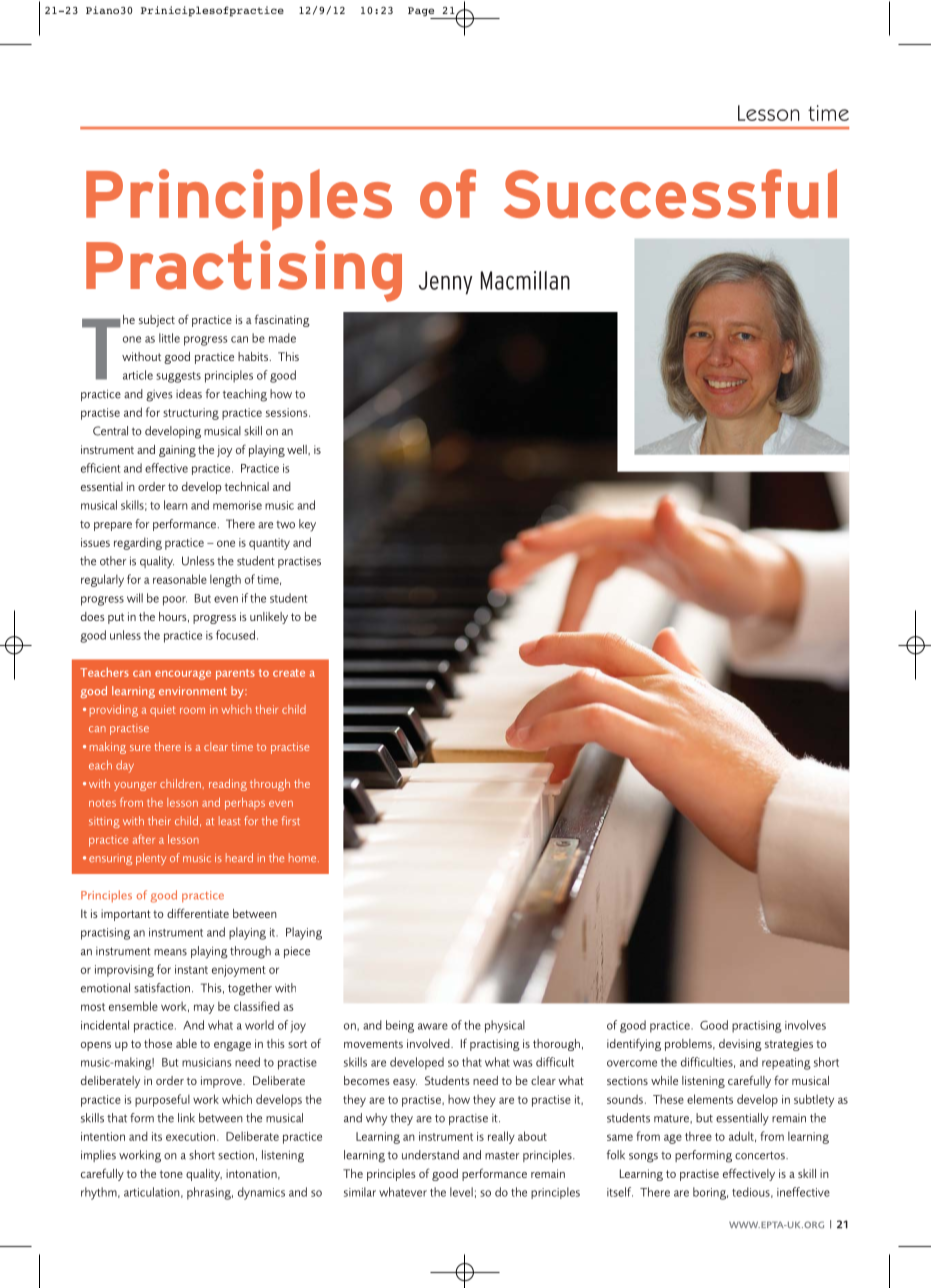 This screenshot has height=1288, width=931. What do you see at coordinates (307, 525) in the screenshot?
I see `key` at bounding box center [307, 525].
